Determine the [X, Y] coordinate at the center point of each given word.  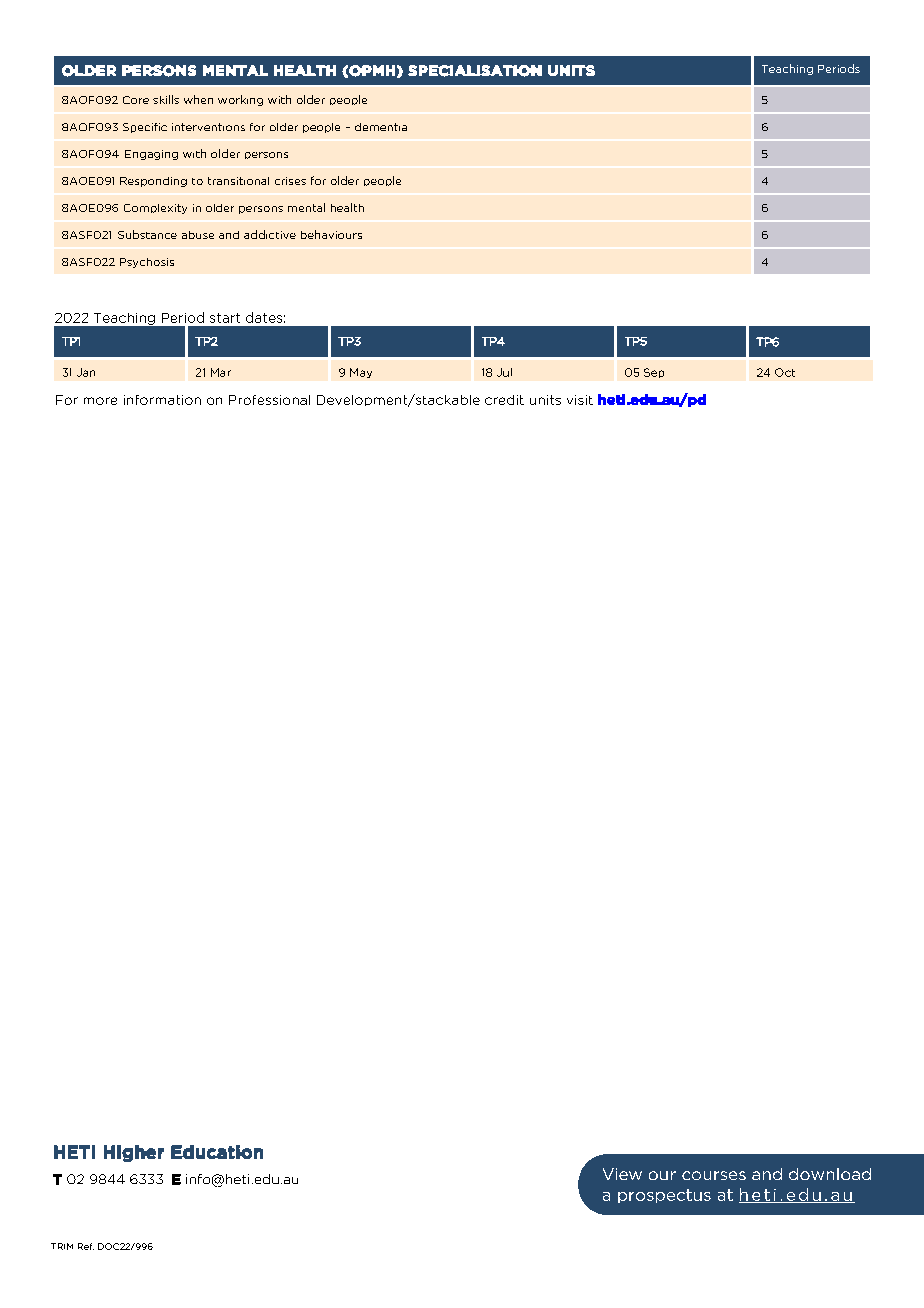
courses [714, 1175]
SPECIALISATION [475, 71]
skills [166, 99]
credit [504, 400]
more [100, 401]
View [622, 1174]
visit [580, 400]
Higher [134, 1153]
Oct [785, 372]
